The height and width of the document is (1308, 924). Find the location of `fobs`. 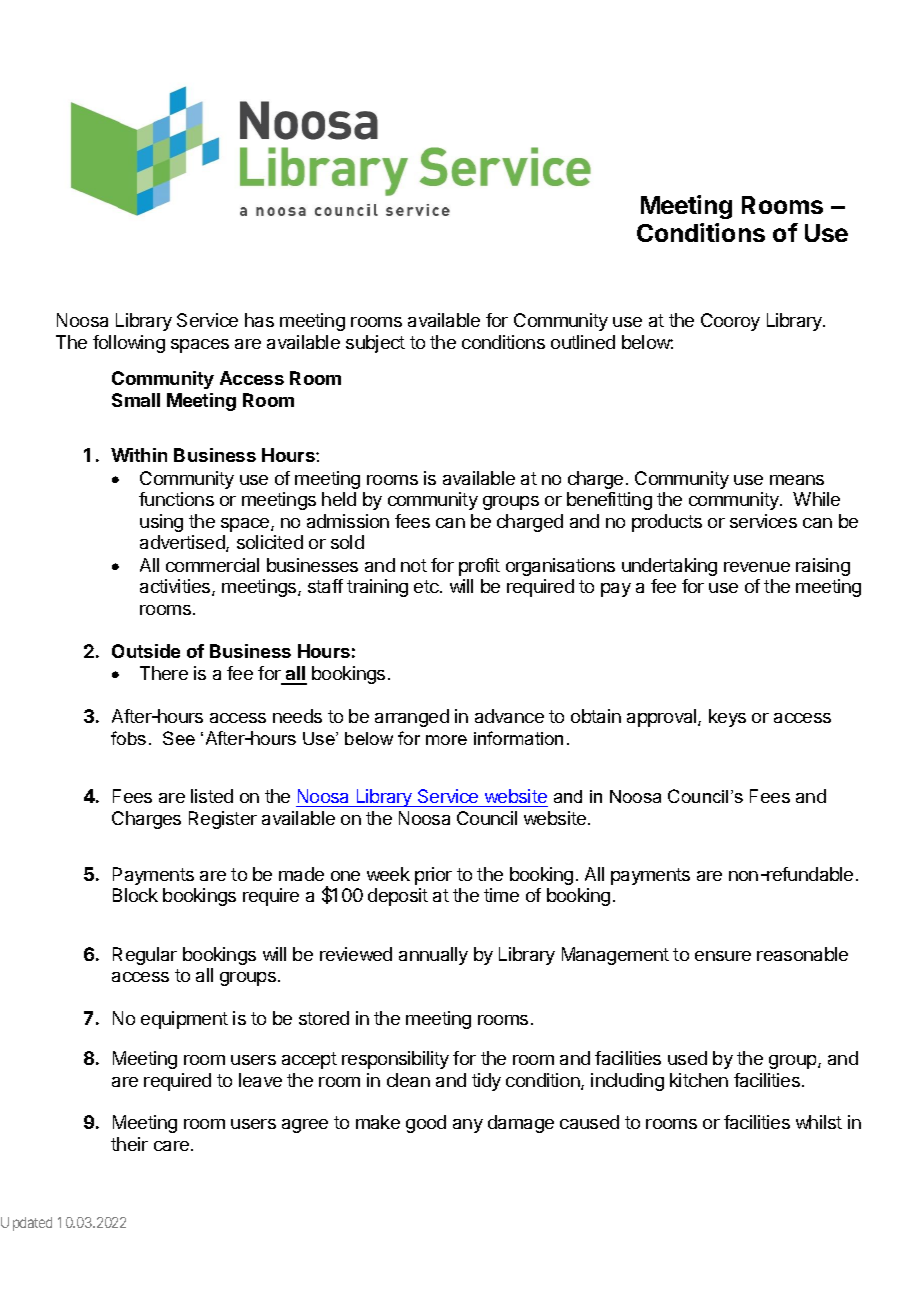

fobs is located at coordinates (128, 738).
